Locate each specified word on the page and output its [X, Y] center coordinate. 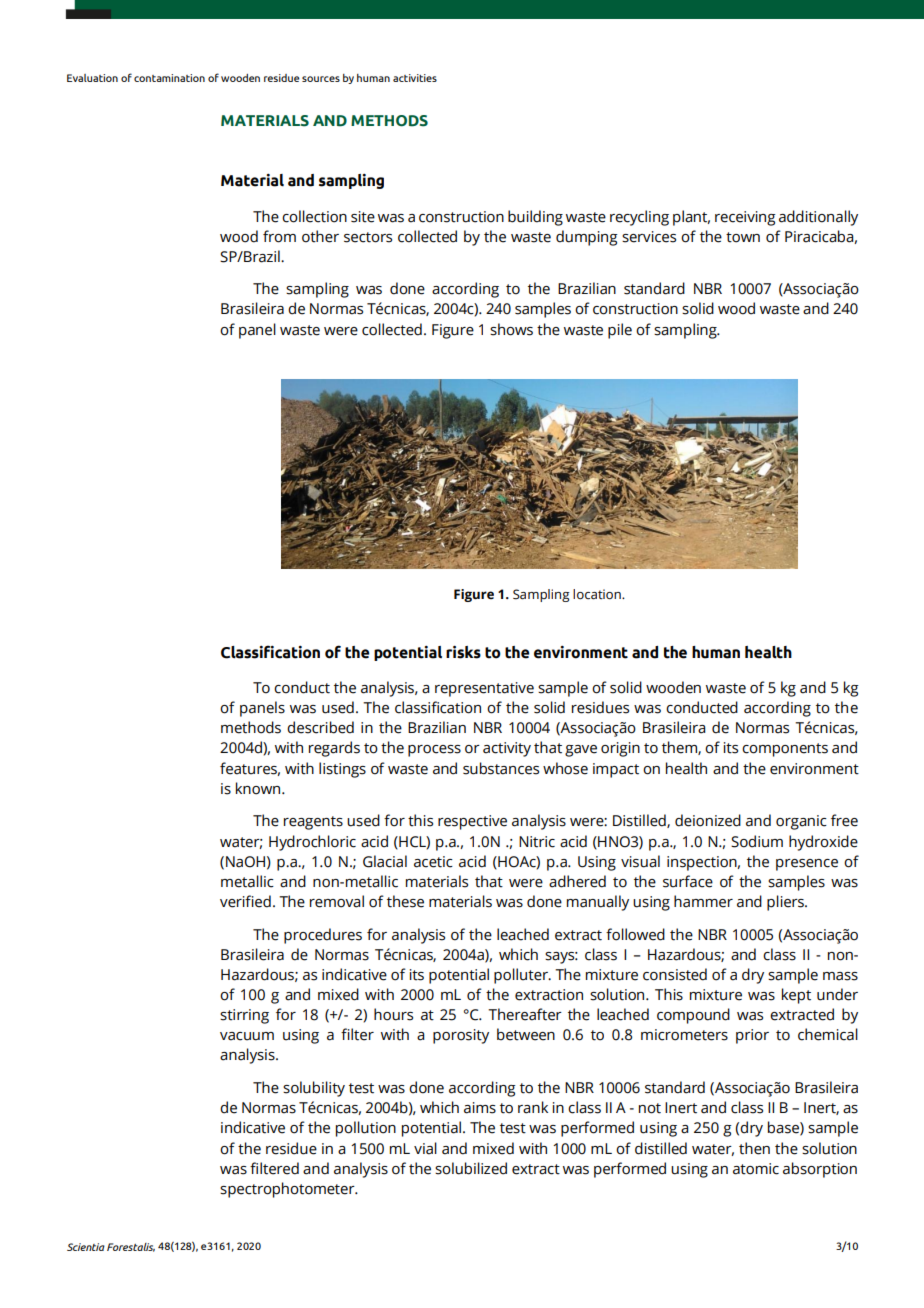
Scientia [86, 1247]
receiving [745, 218]
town [743, 237]
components [785, 750]
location [598, 594]
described [320, 727]
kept [796, 996]
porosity [461, 1036]
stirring [244, 1016]
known [258, 788]
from [279, 236]
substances [501, 768]
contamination [169, 78]
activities [415, 78]
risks [463, 652]
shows [511, 329]
